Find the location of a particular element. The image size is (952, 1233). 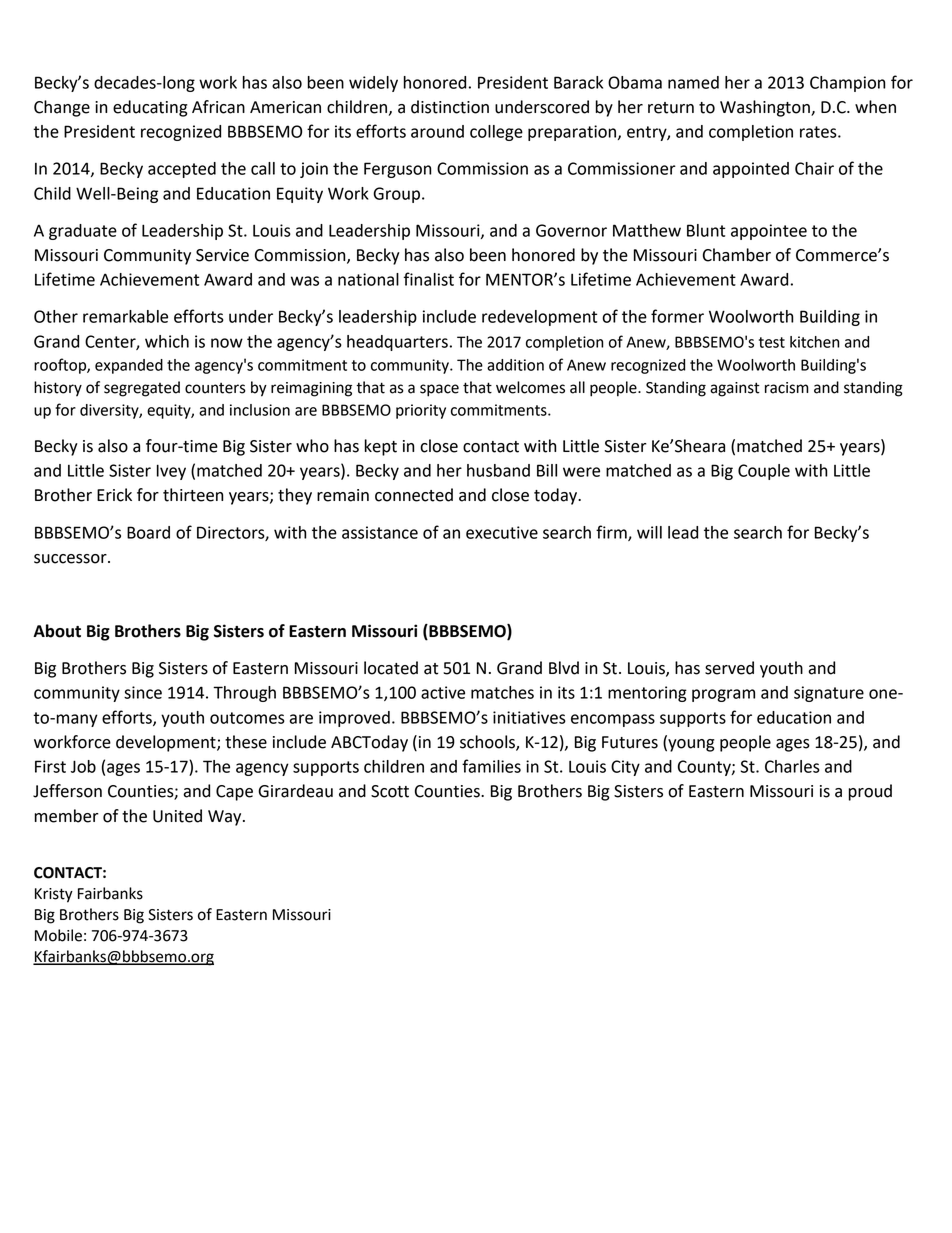

Washington is located at coordinates (766, 108).
